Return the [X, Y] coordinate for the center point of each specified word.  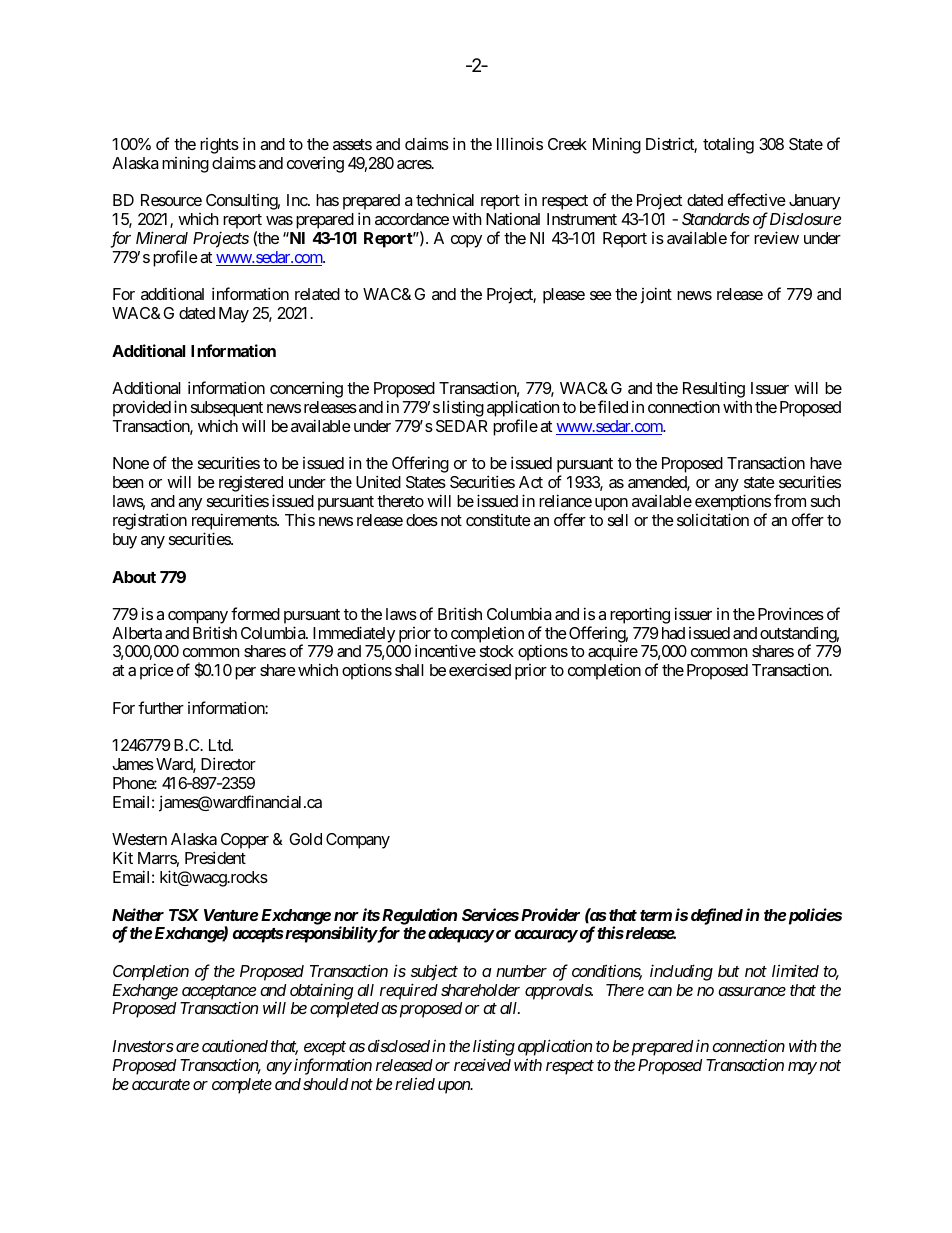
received [482, 1064]
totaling [728, 146]
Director [228, 763]
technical [445, 199]
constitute [498, 520]
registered [251, 485]
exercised [480, 670]
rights [219, 146]
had [673, 633]
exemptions [733, 502]
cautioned [235, 1045]
